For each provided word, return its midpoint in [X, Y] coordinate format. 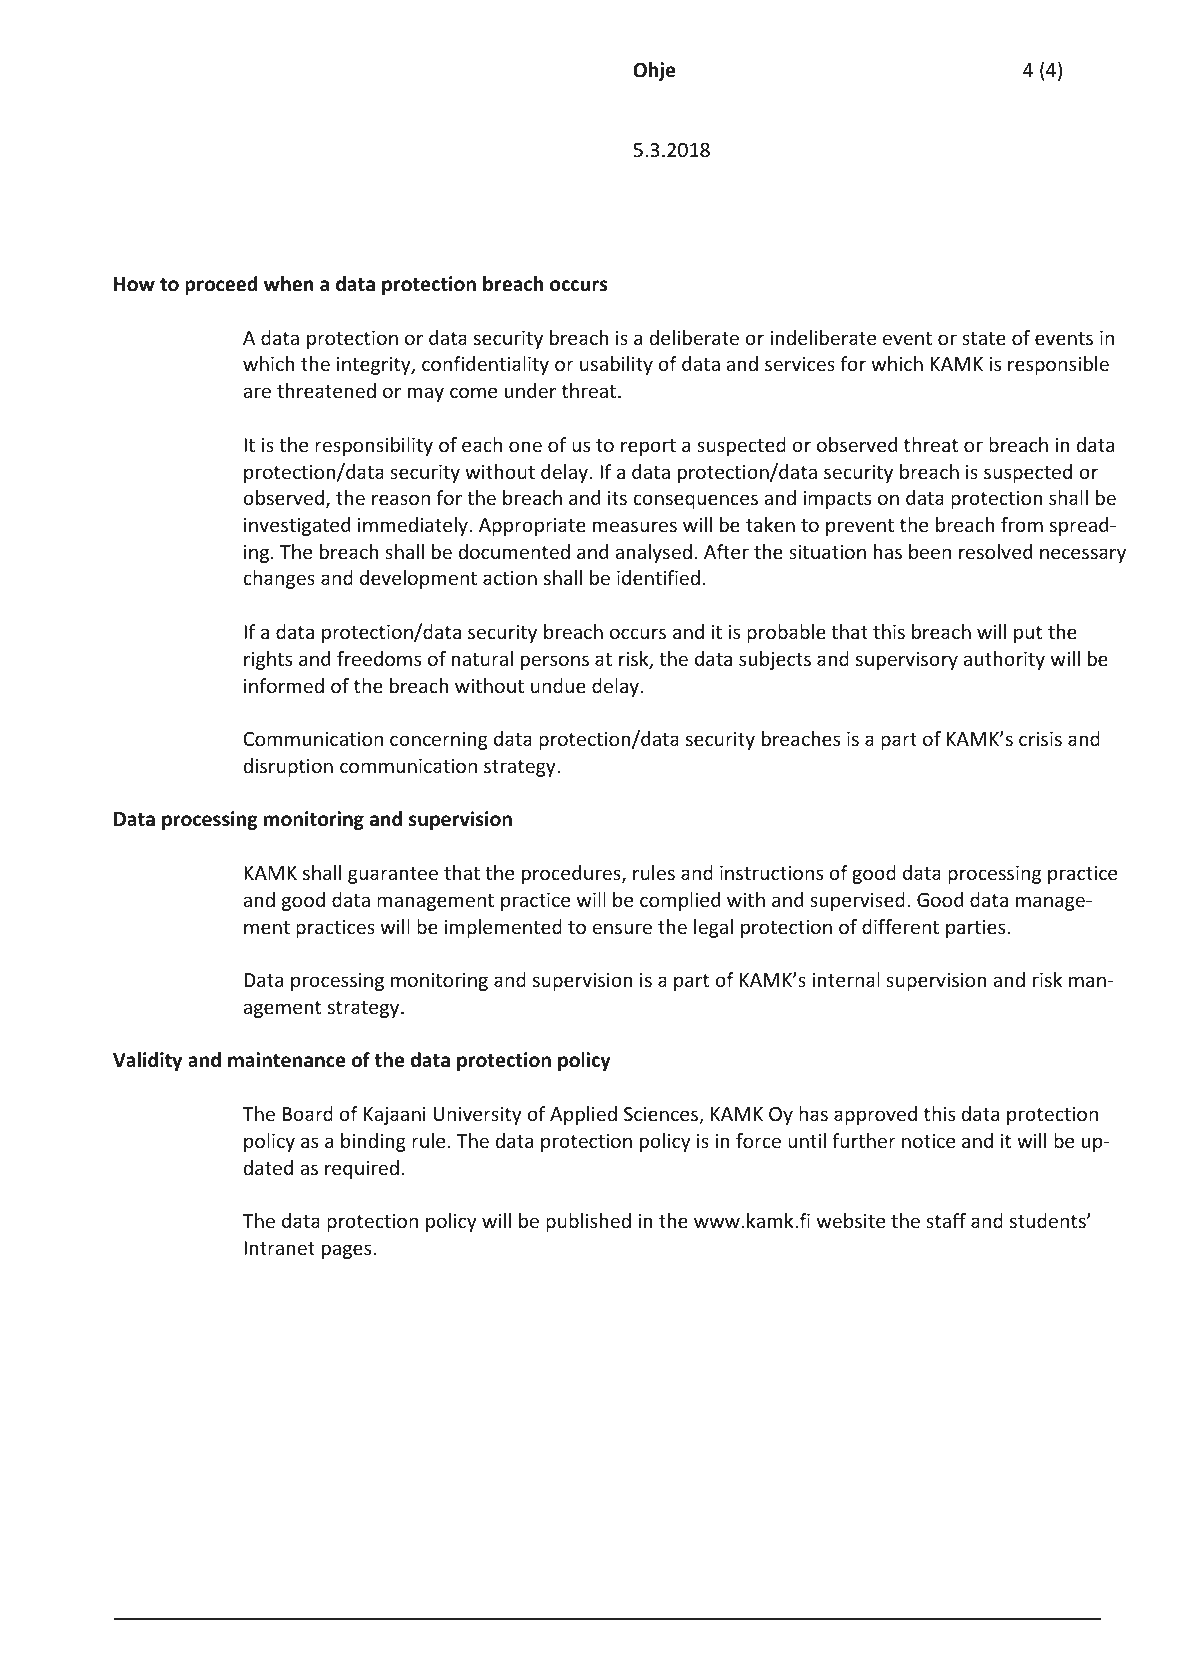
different [900, 926]
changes [279, 579]
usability [616, 365]
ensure [622, 928]
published [588, 1222]
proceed [221, 285]
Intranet [279, 1248]
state [984, 338]
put [1028, 634]
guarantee [393, 875]
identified [658, 577]
